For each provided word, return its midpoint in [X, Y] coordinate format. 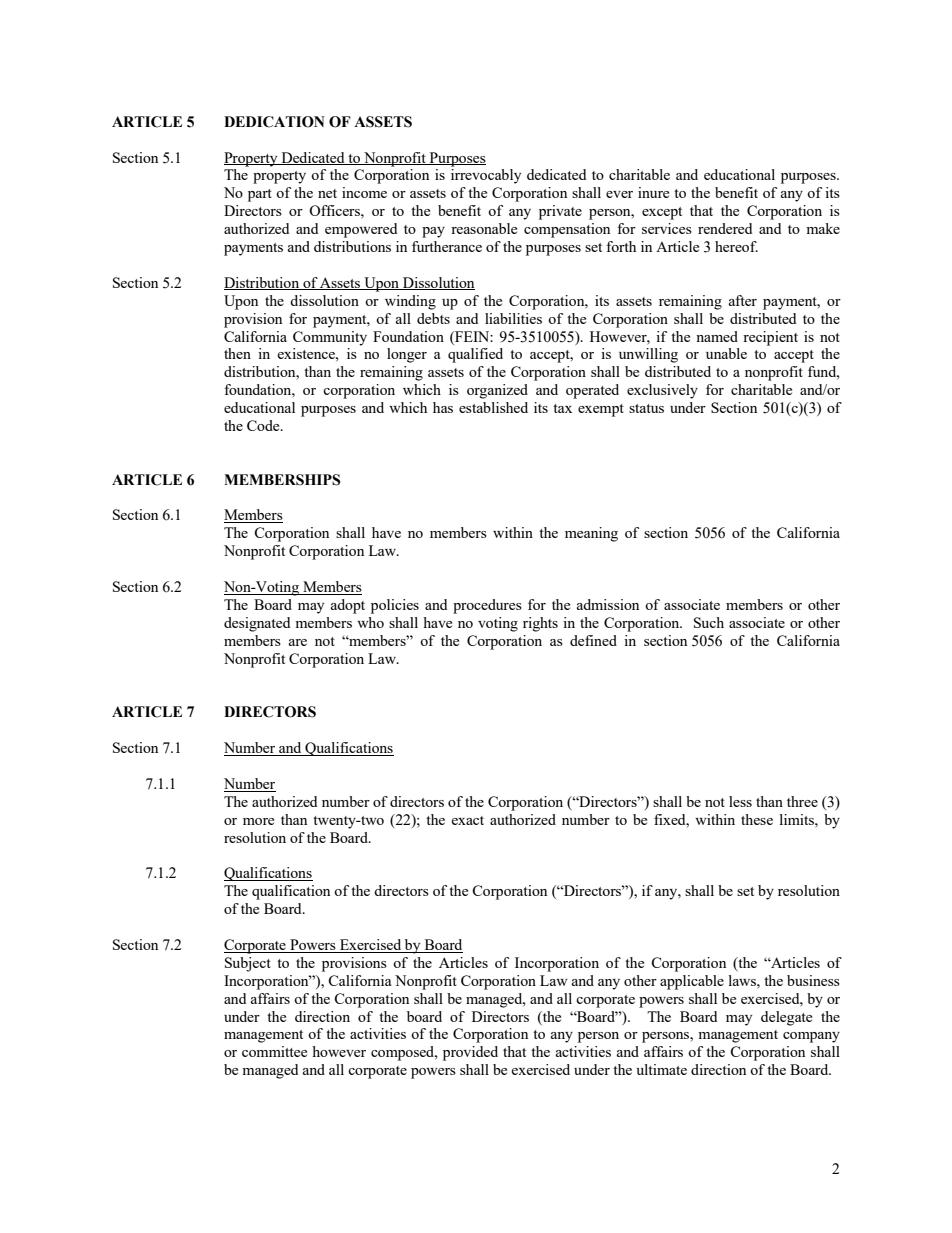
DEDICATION [274, 122]
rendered [725, 228]
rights [540, 624]
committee [274, 1051]
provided [470, 1053]
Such [709, 622]
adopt [348, 606]
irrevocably [486, 176]
